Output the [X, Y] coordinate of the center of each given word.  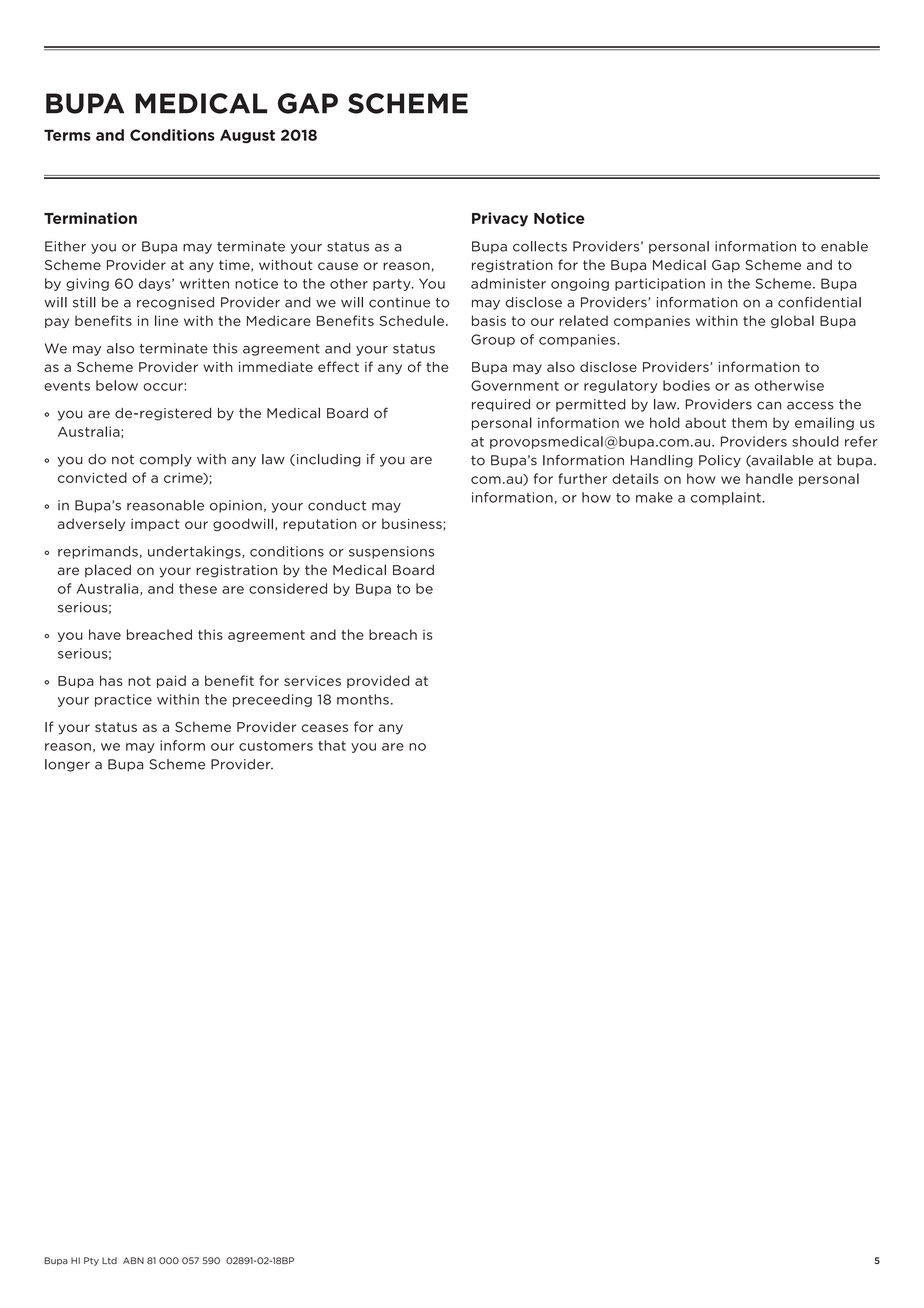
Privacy [500, 219]
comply [166, 460]
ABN [133, 1260]
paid [171, 681]
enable [844, 246]
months [363, 699]
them [749, 422]
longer [67, 765]
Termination [90, 218]
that [332, 745]
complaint [727, 498]
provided [378, 681]
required [501, 405]
